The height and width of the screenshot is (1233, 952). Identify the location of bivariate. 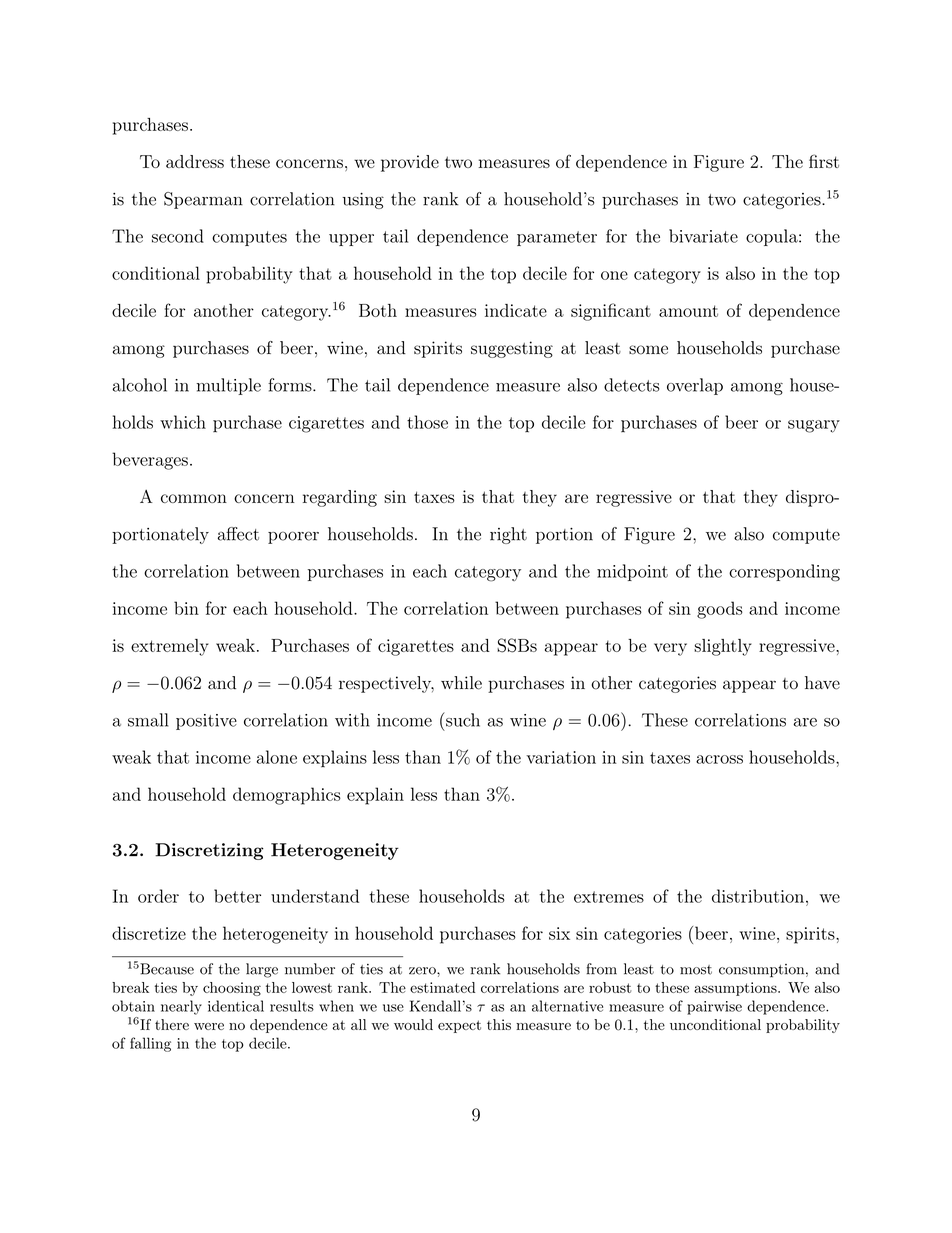
(703, 236).
